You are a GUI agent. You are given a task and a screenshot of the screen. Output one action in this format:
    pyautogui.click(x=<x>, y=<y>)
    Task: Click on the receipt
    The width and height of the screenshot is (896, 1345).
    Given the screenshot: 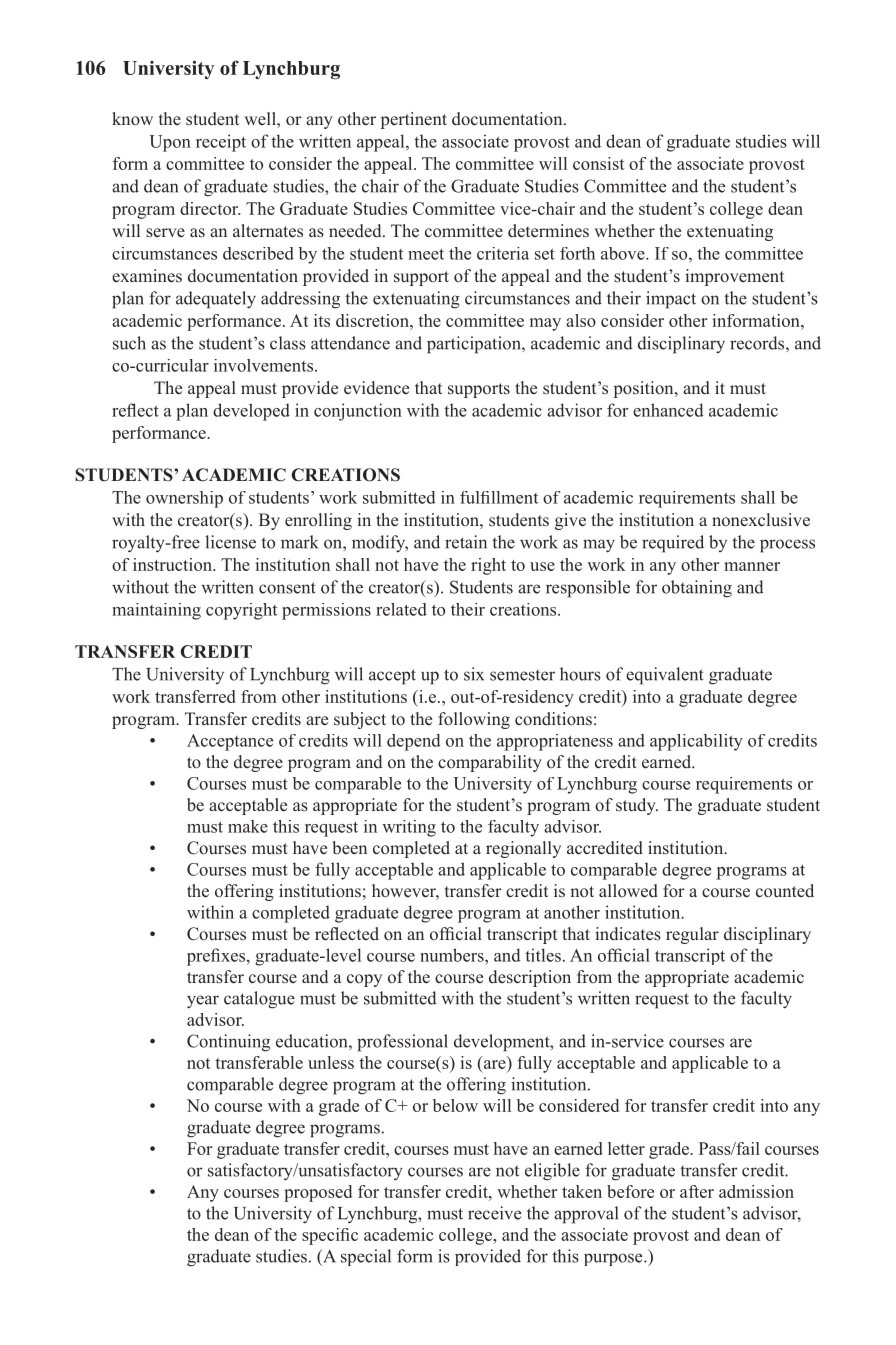 What is the action you would take?
    pyautogui.click(x=221, y=143)
